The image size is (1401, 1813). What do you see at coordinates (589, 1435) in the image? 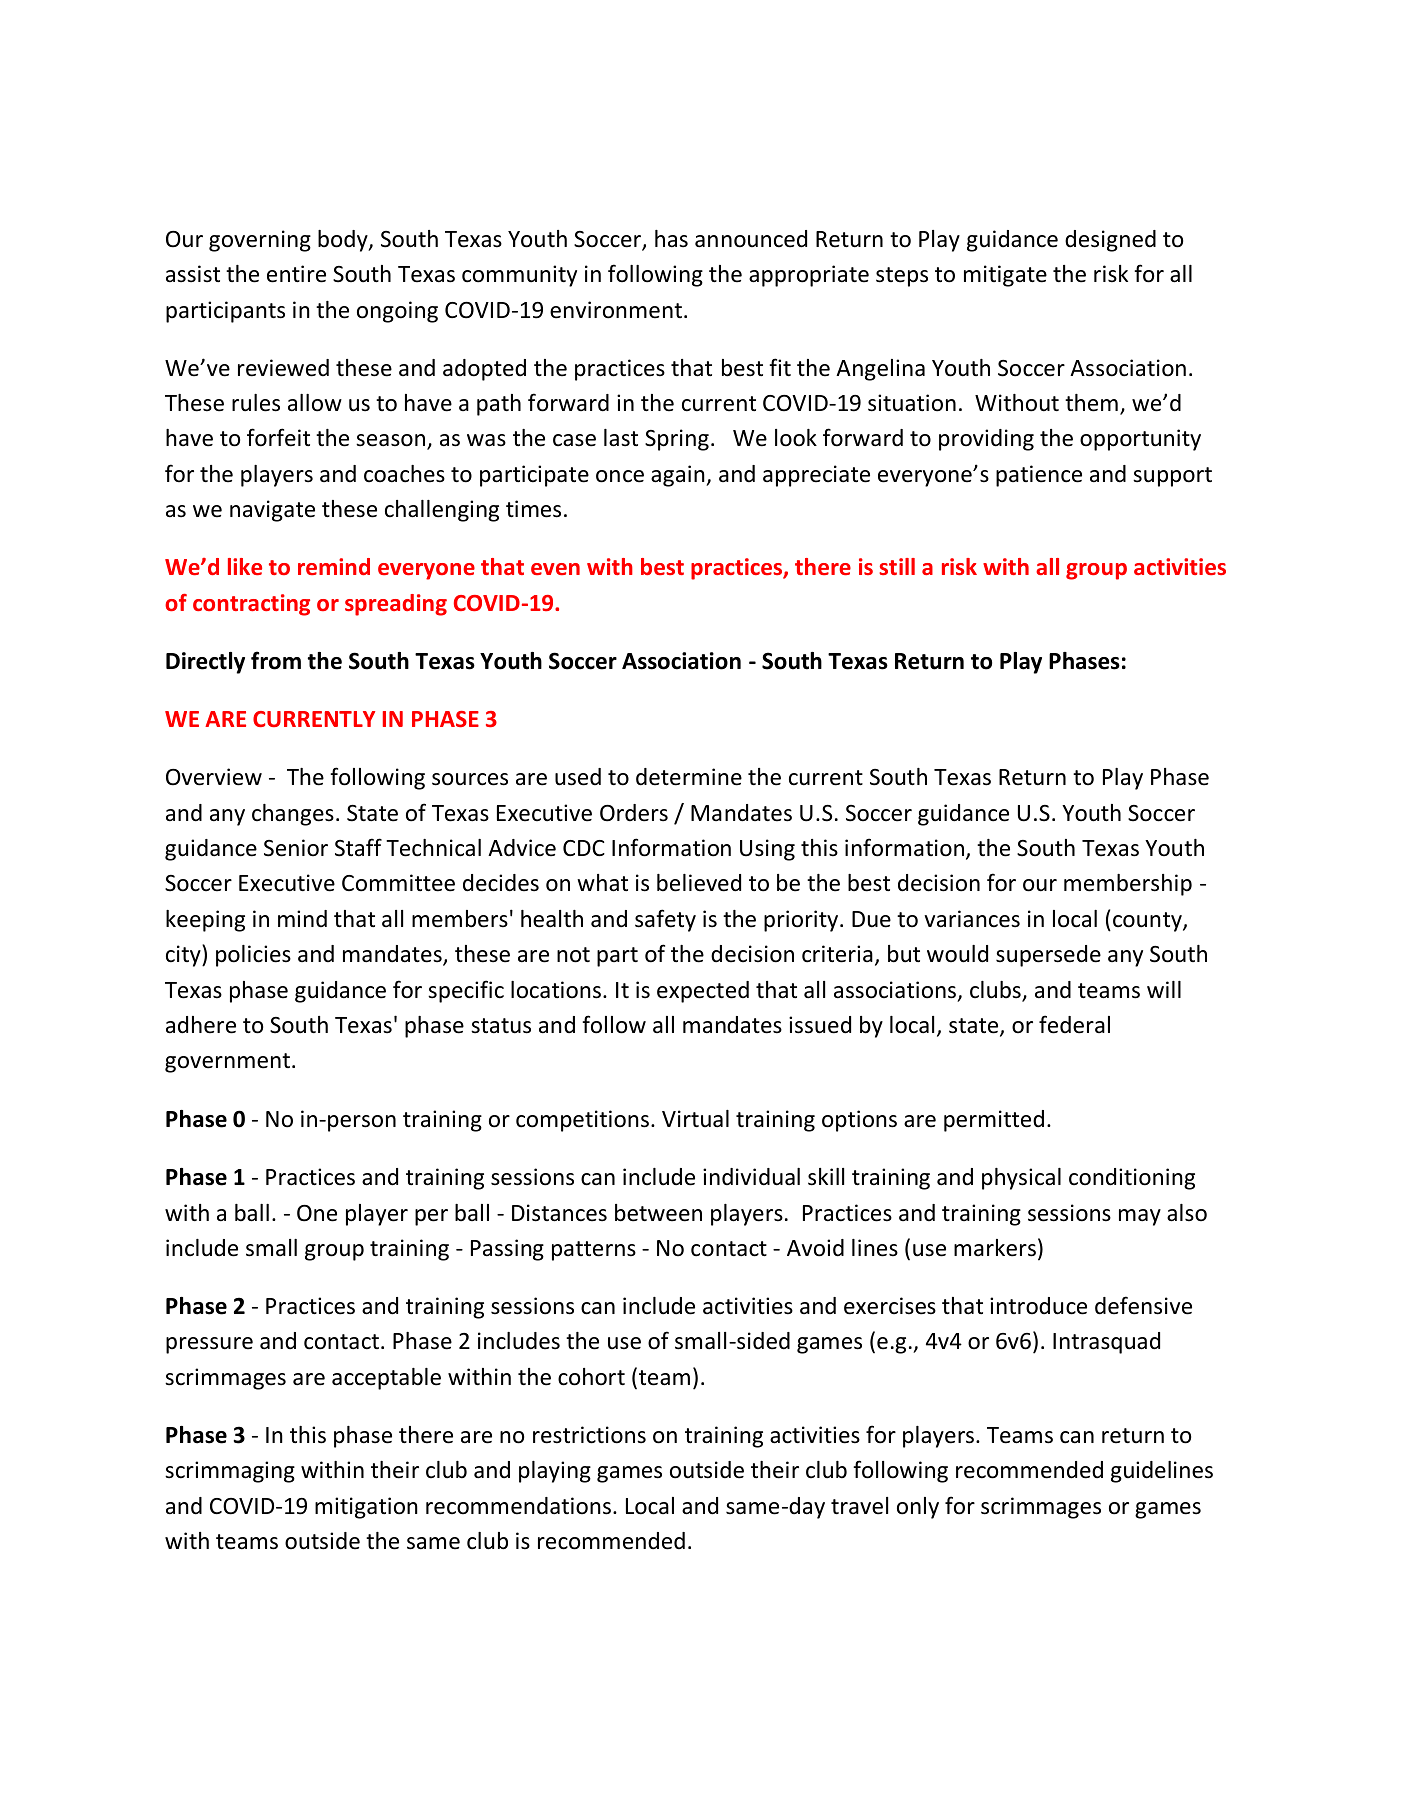
I see `restrictions` at bounding box center [589, 1435].
